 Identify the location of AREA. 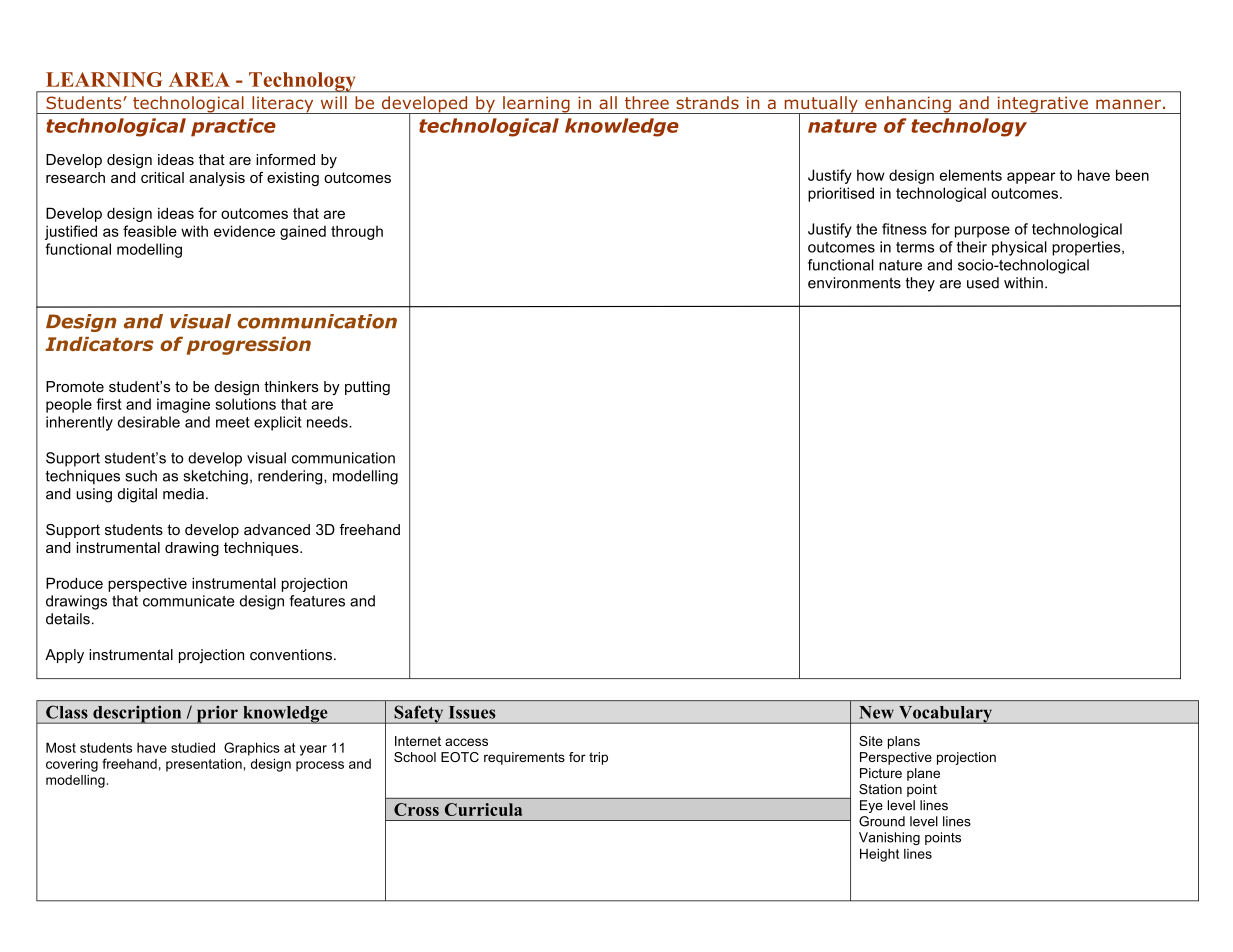
(199, 79).
